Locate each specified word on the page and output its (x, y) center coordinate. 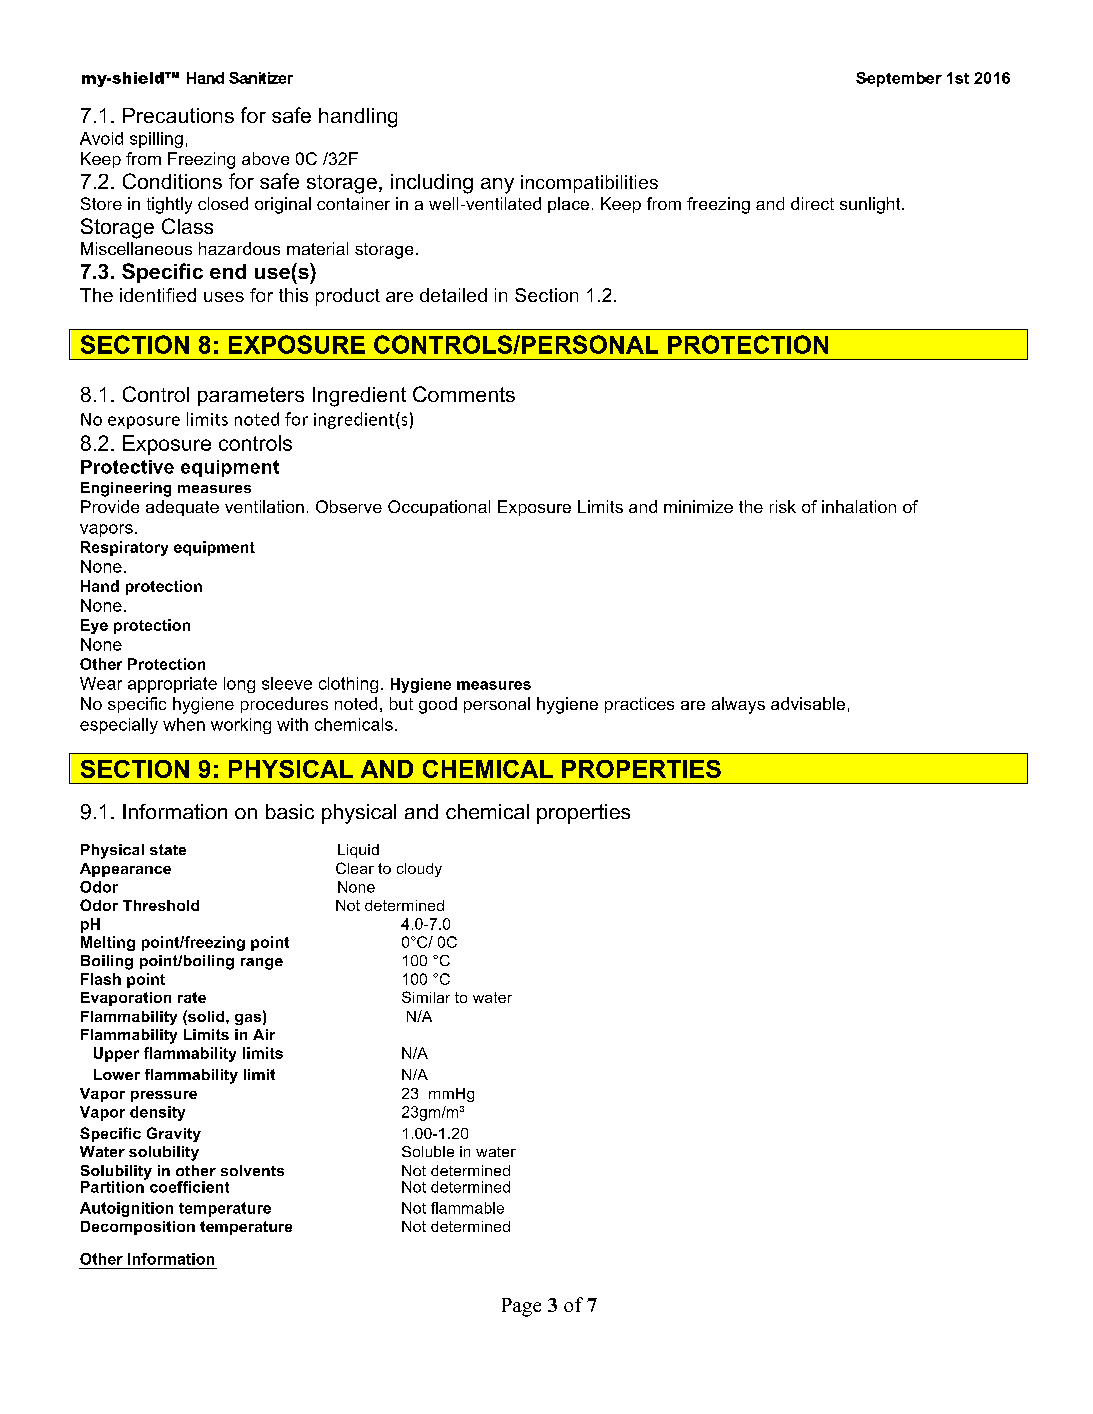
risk (783, 506)
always (738, 705)
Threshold (161, 905)
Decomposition (138, 1228)
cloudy (419, 870)
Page (521, 1307)
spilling (156, 140)
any (497, 186)
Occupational (439, 508)
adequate (182, 508)
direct (812, 203)
